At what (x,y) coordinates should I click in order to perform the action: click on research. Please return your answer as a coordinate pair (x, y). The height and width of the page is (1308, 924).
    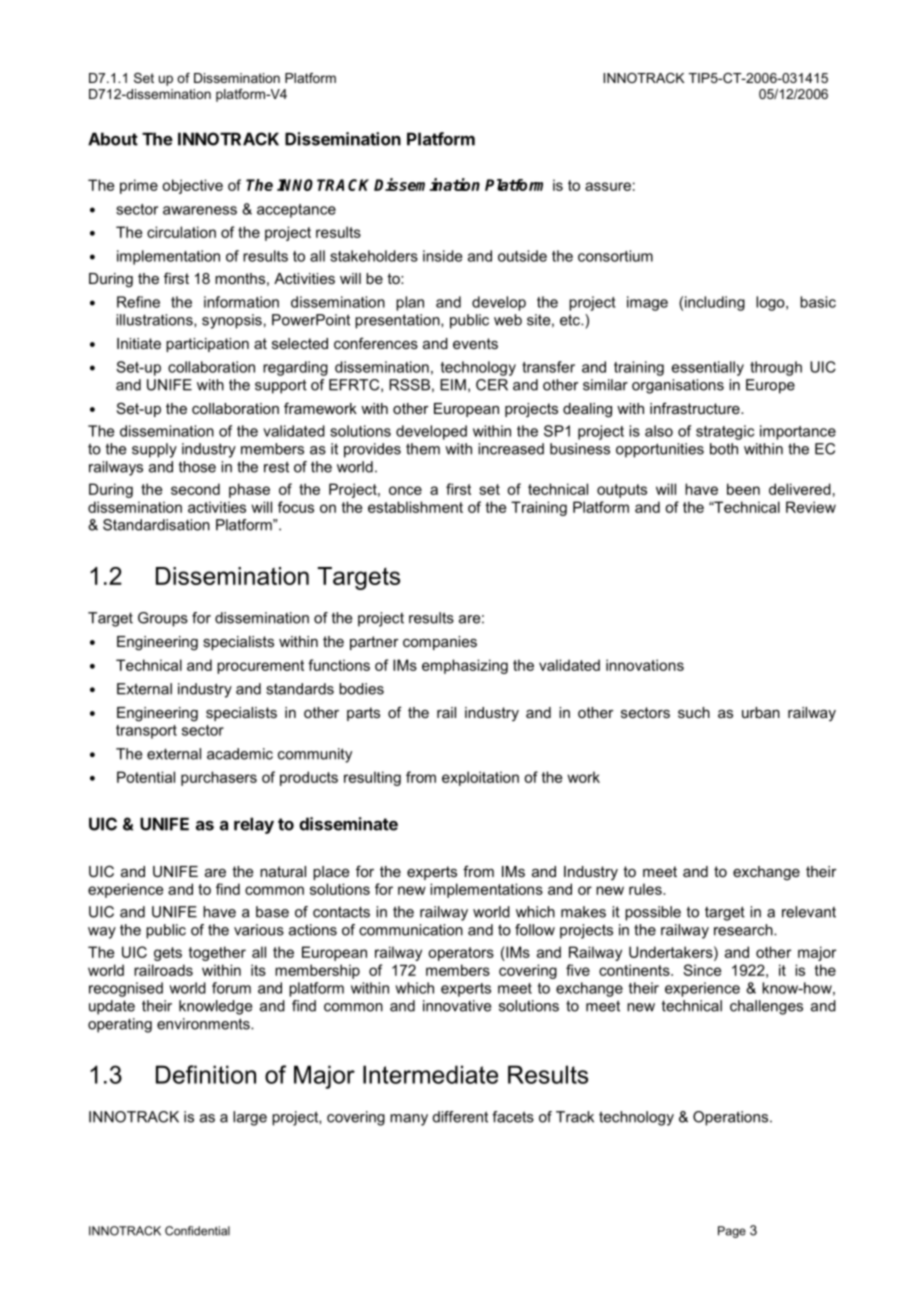
    Looking at the image, I should click on (744, 930).
